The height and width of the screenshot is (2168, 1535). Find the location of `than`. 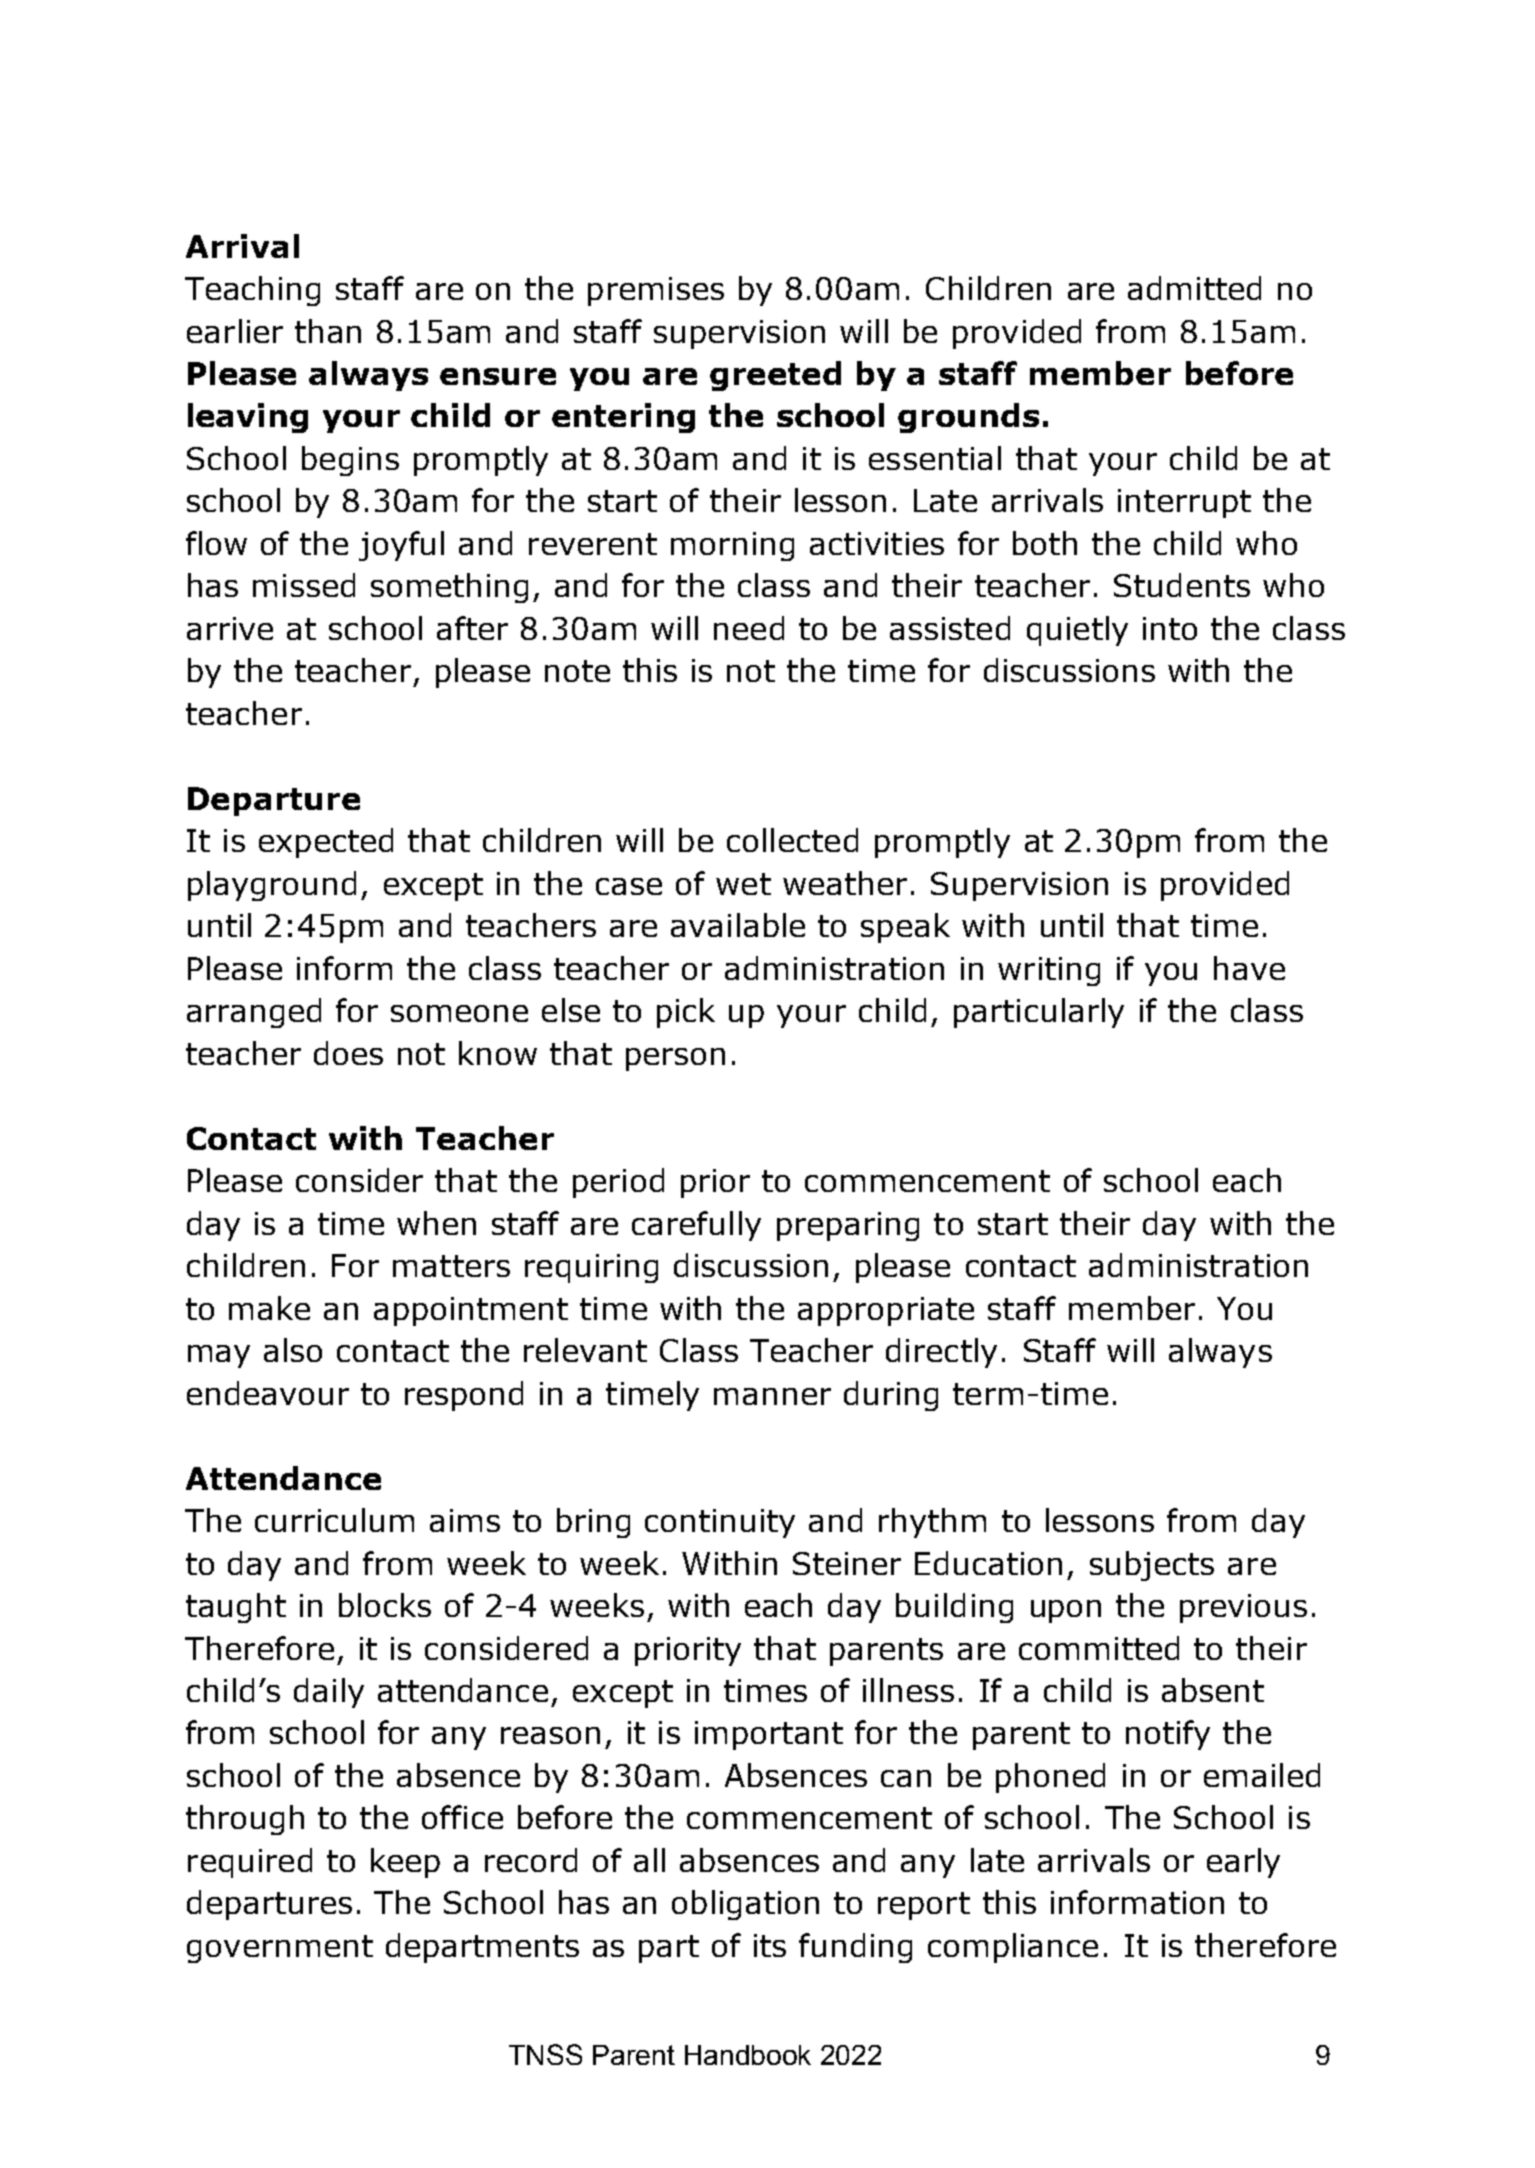

than is located at coordinates (328, 331).
